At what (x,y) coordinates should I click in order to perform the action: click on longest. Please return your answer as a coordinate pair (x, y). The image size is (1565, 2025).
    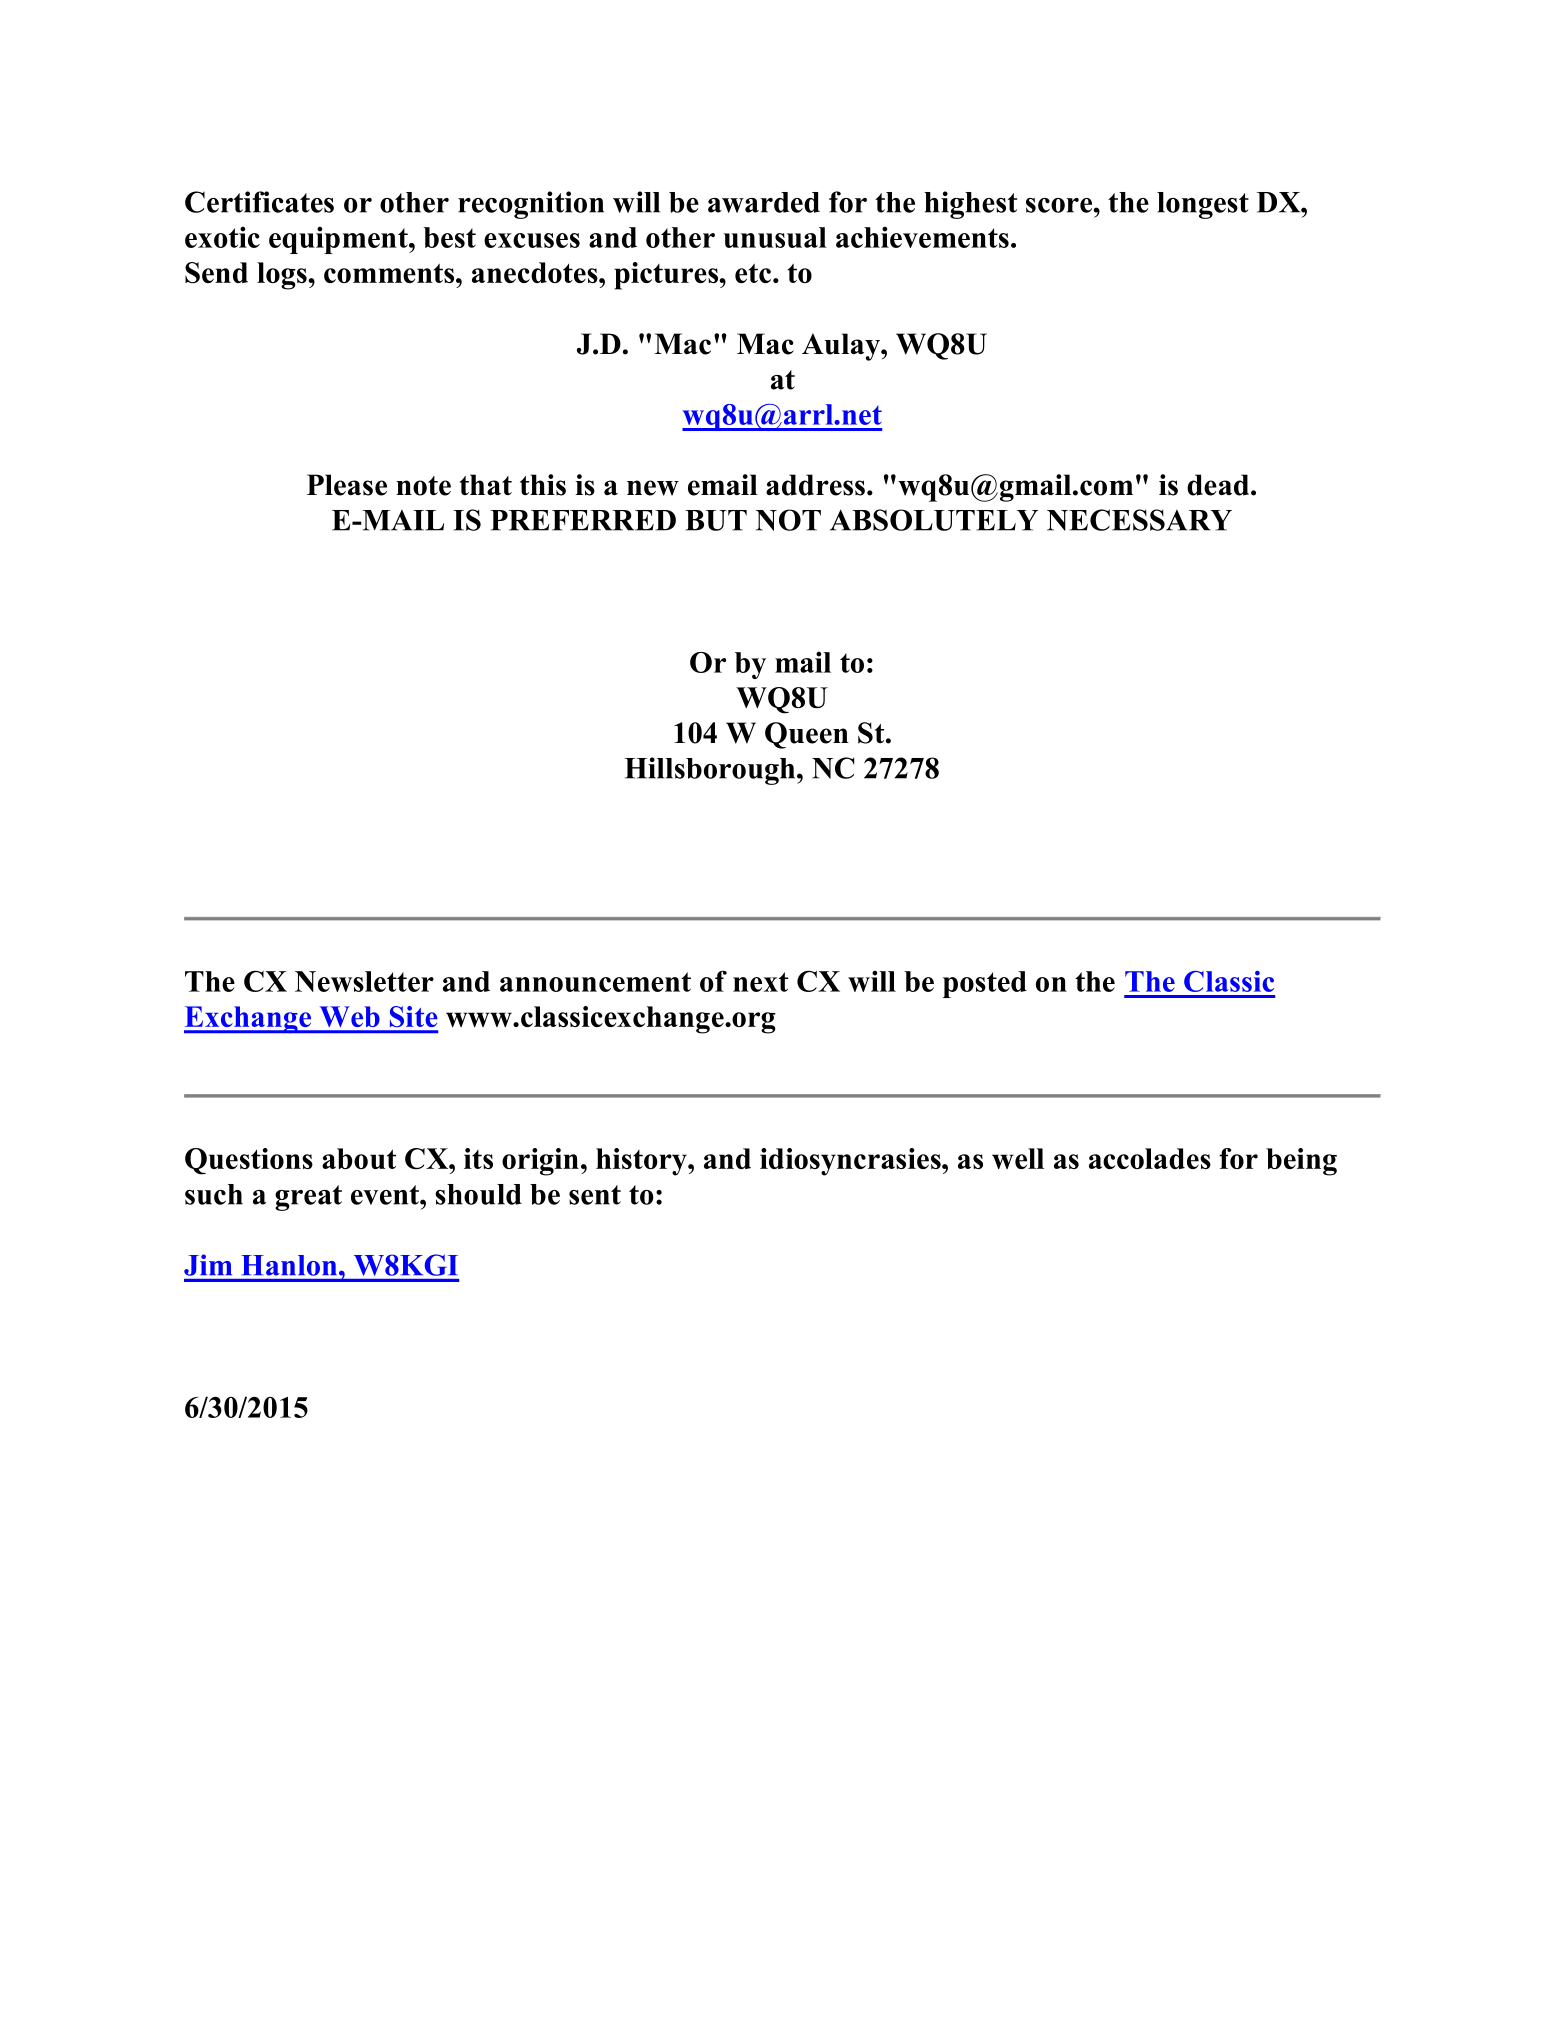
    Looking at the image, I should click on (1203, 205).
